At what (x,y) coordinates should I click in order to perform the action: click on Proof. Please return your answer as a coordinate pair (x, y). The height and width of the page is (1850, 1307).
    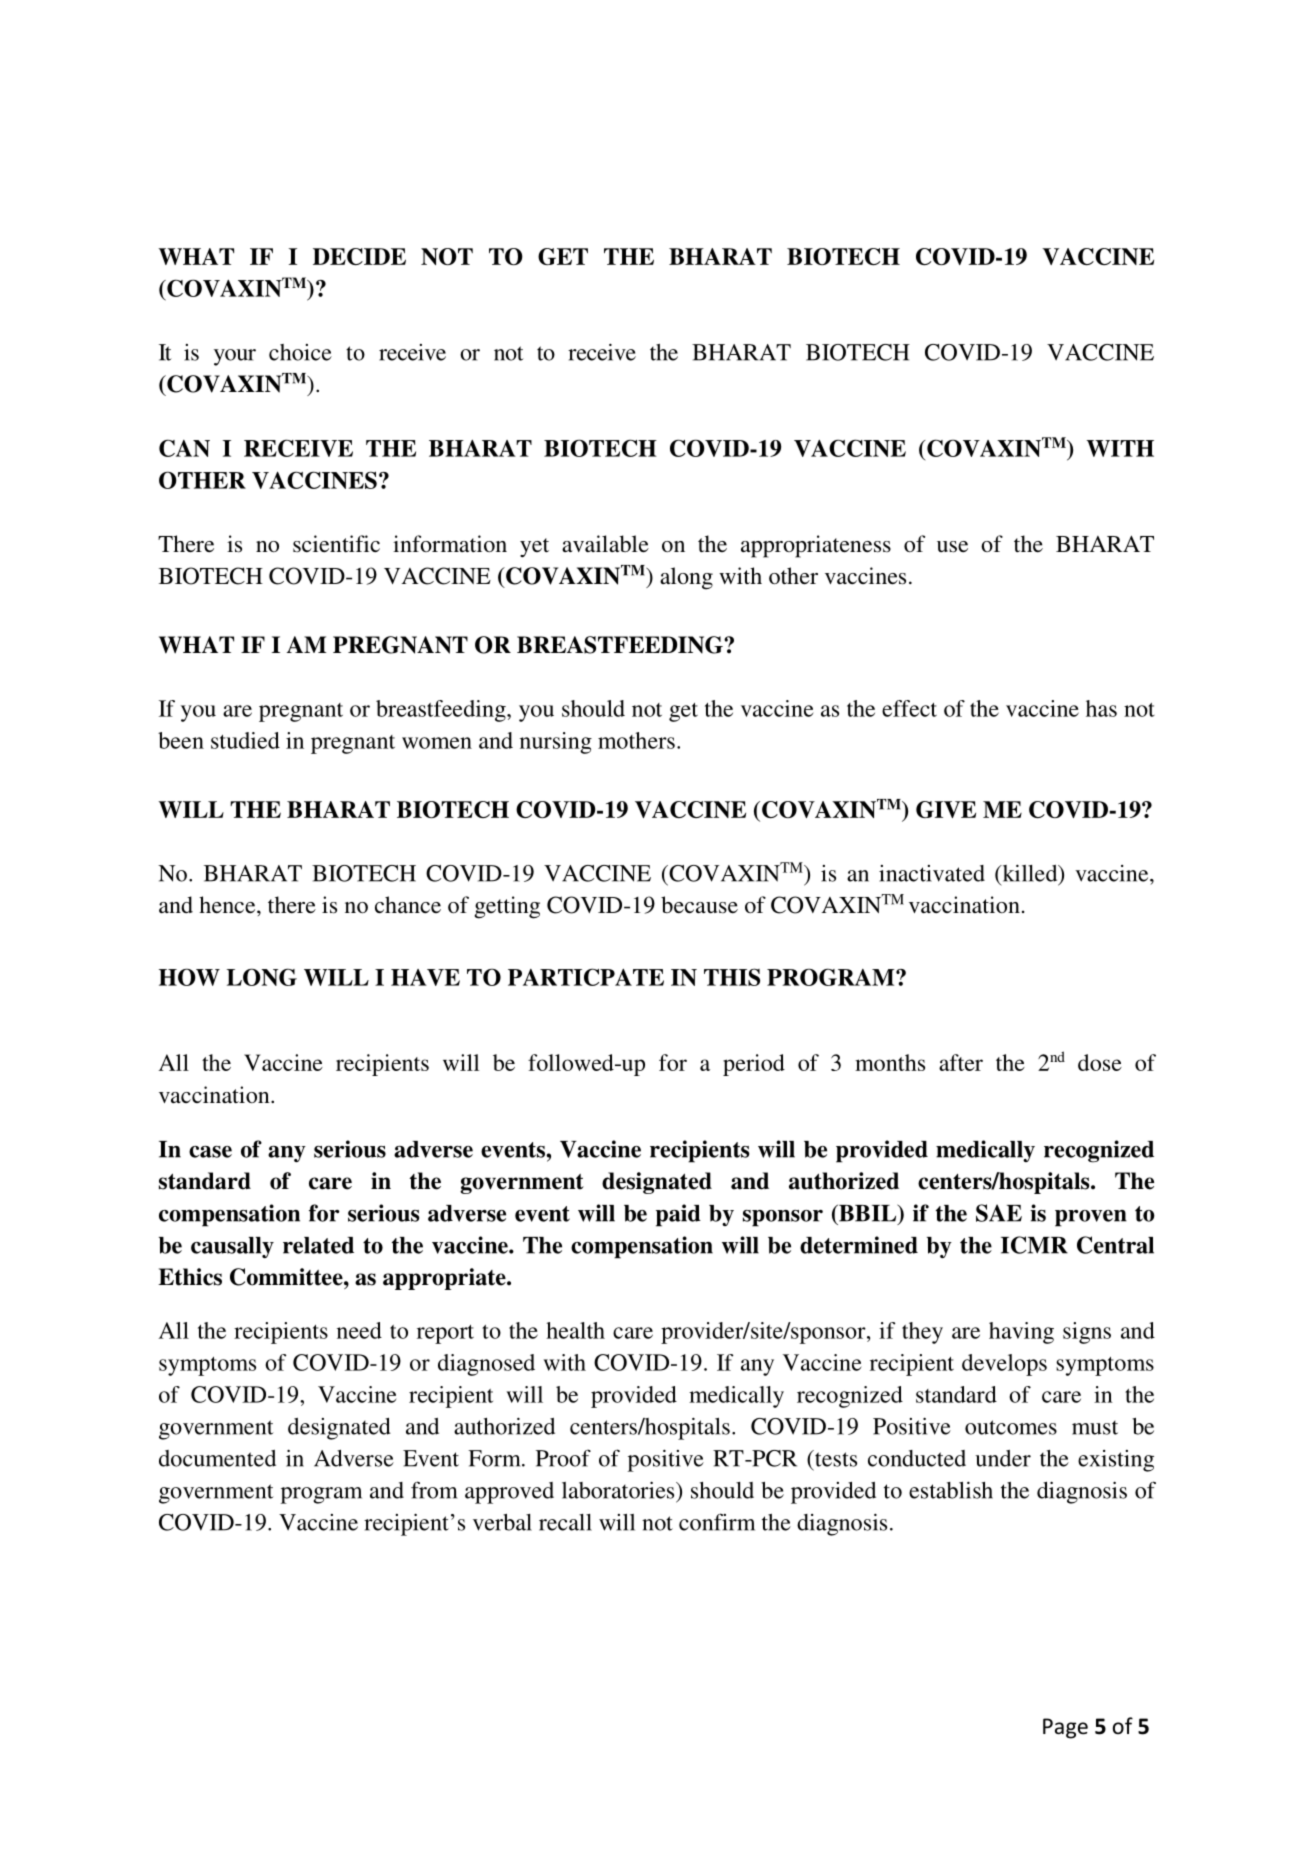
    Looking at the image, I should click on (563, 1458).
